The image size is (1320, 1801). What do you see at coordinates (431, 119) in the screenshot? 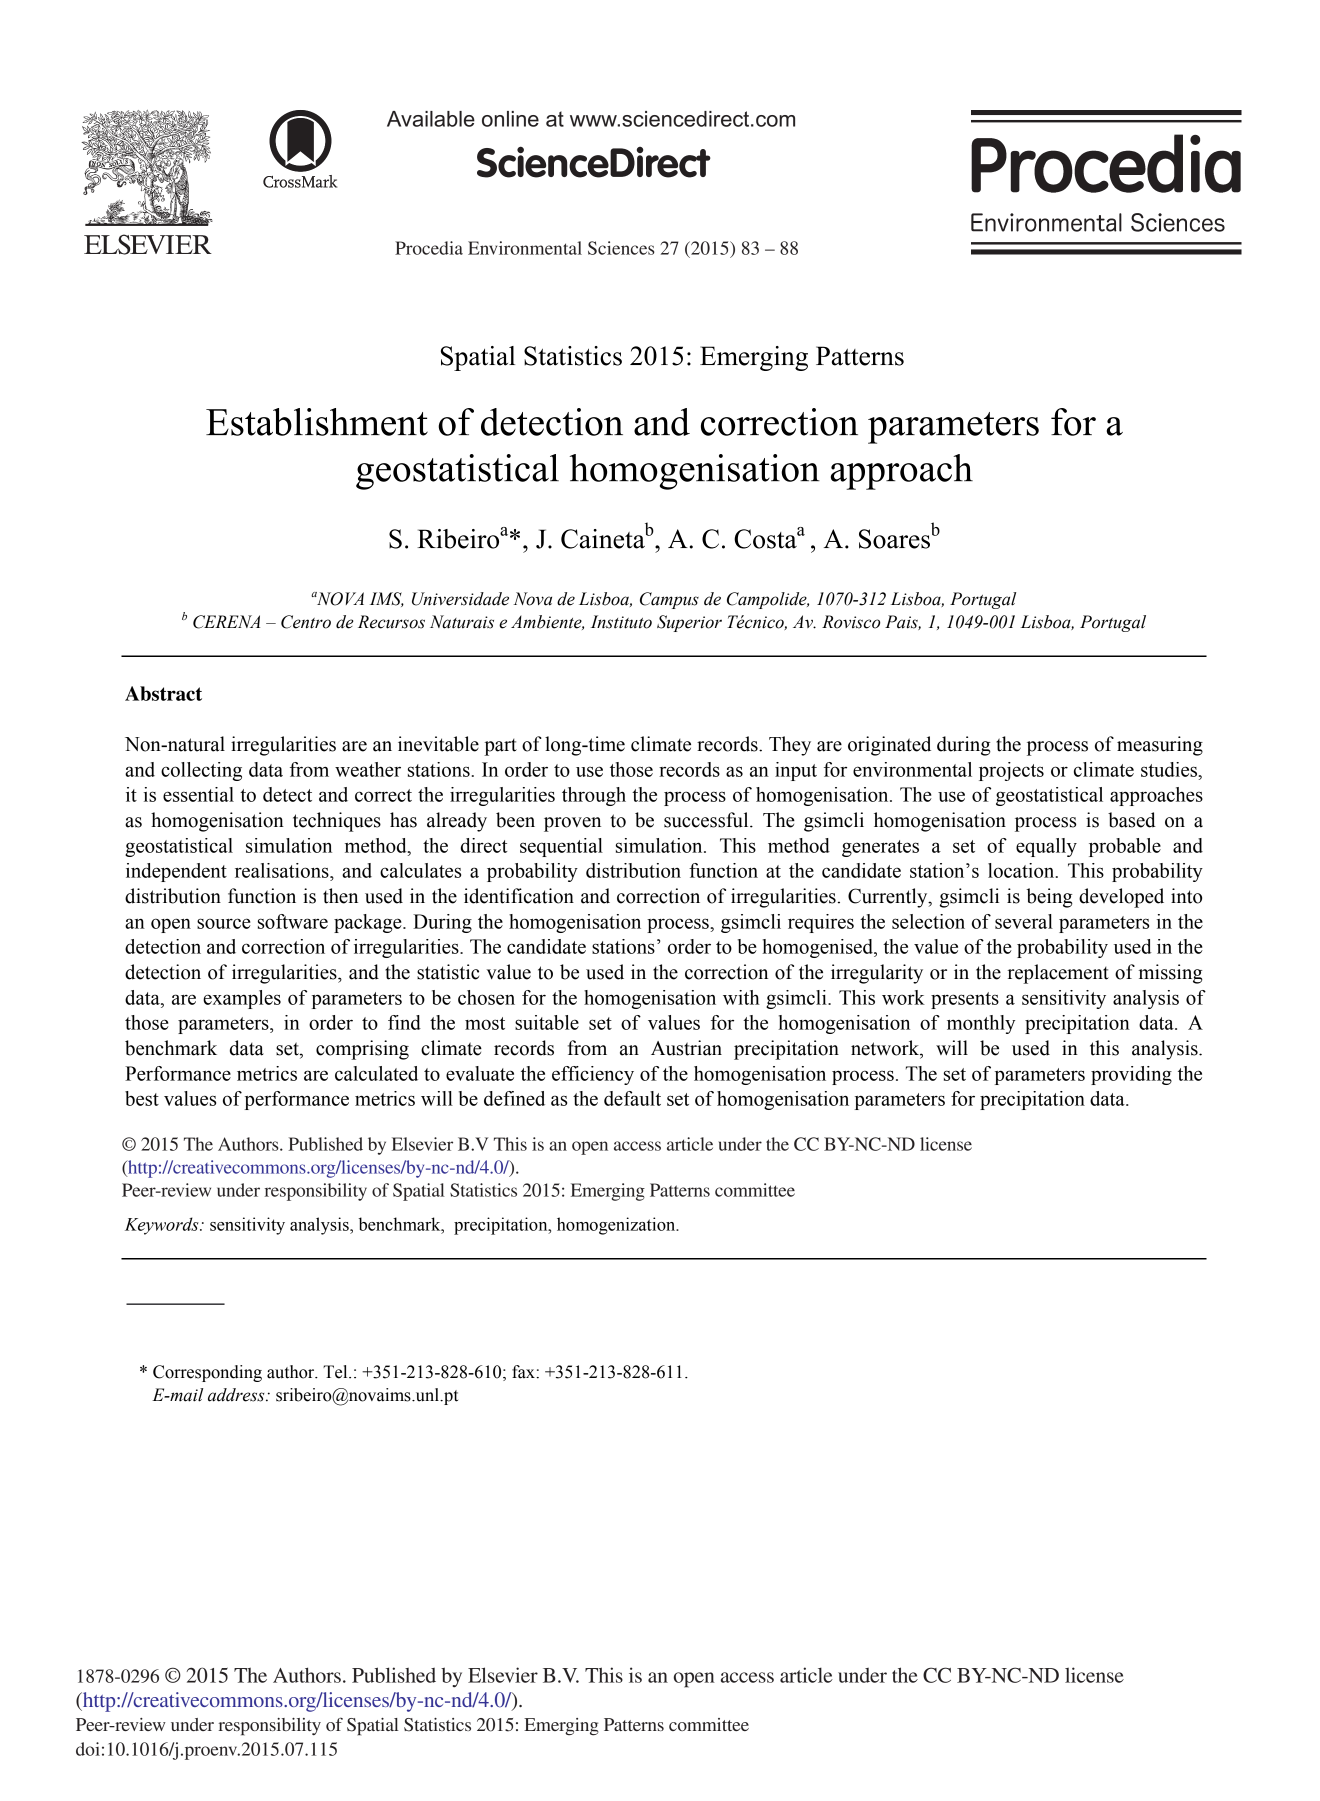
I see `Available` at bounding box center [431, 119].
